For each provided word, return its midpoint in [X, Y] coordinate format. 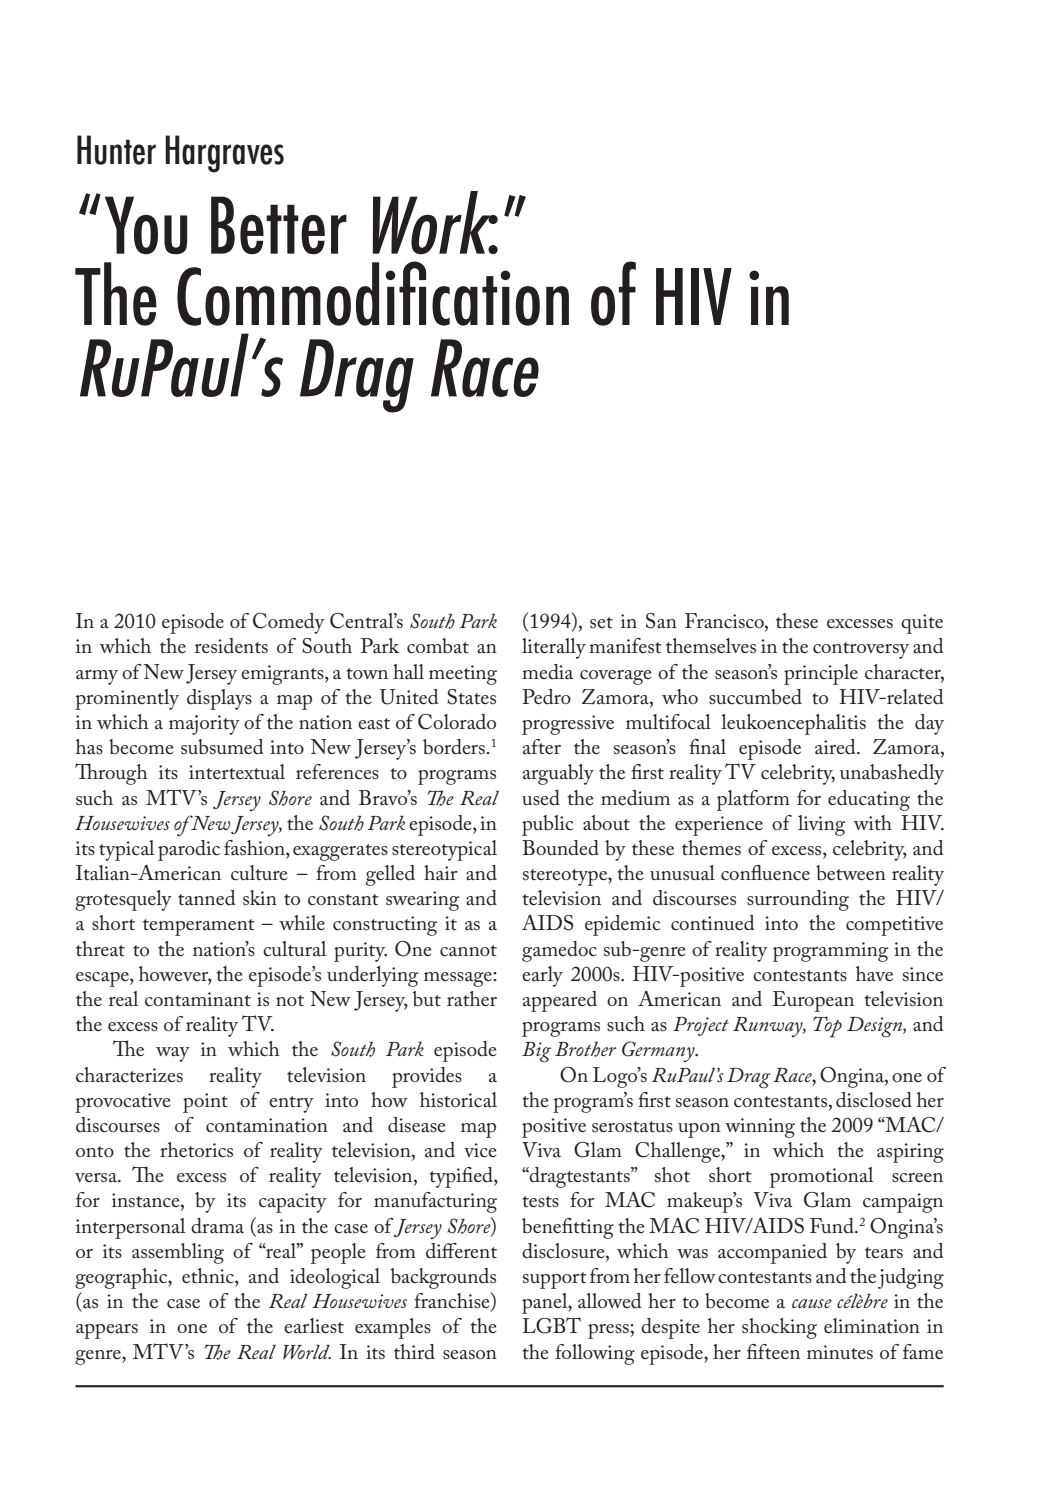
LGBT [552, 1325]
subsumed [222, 747]
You [146, 225]
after [542, 747]
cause [812, 1303]
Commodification [373, 293]
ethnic [209, 1276]
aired [836, 746]
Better [279, 225]
